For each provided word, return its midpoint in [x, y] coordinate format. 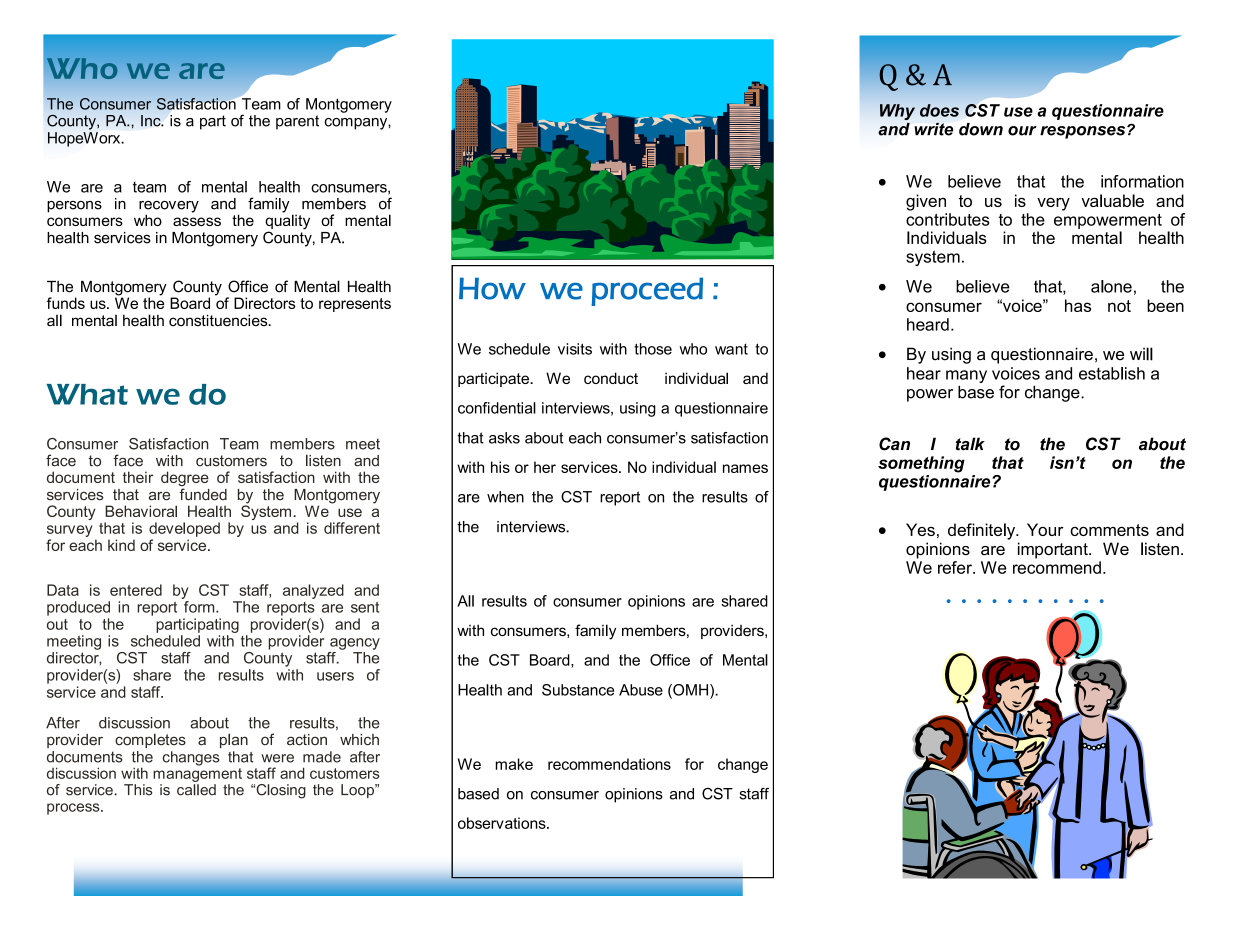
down [981, 129]
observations [503, 823]
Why [897, 112]
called [196, 790]
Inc [152, 121]
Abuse [641, 690]
